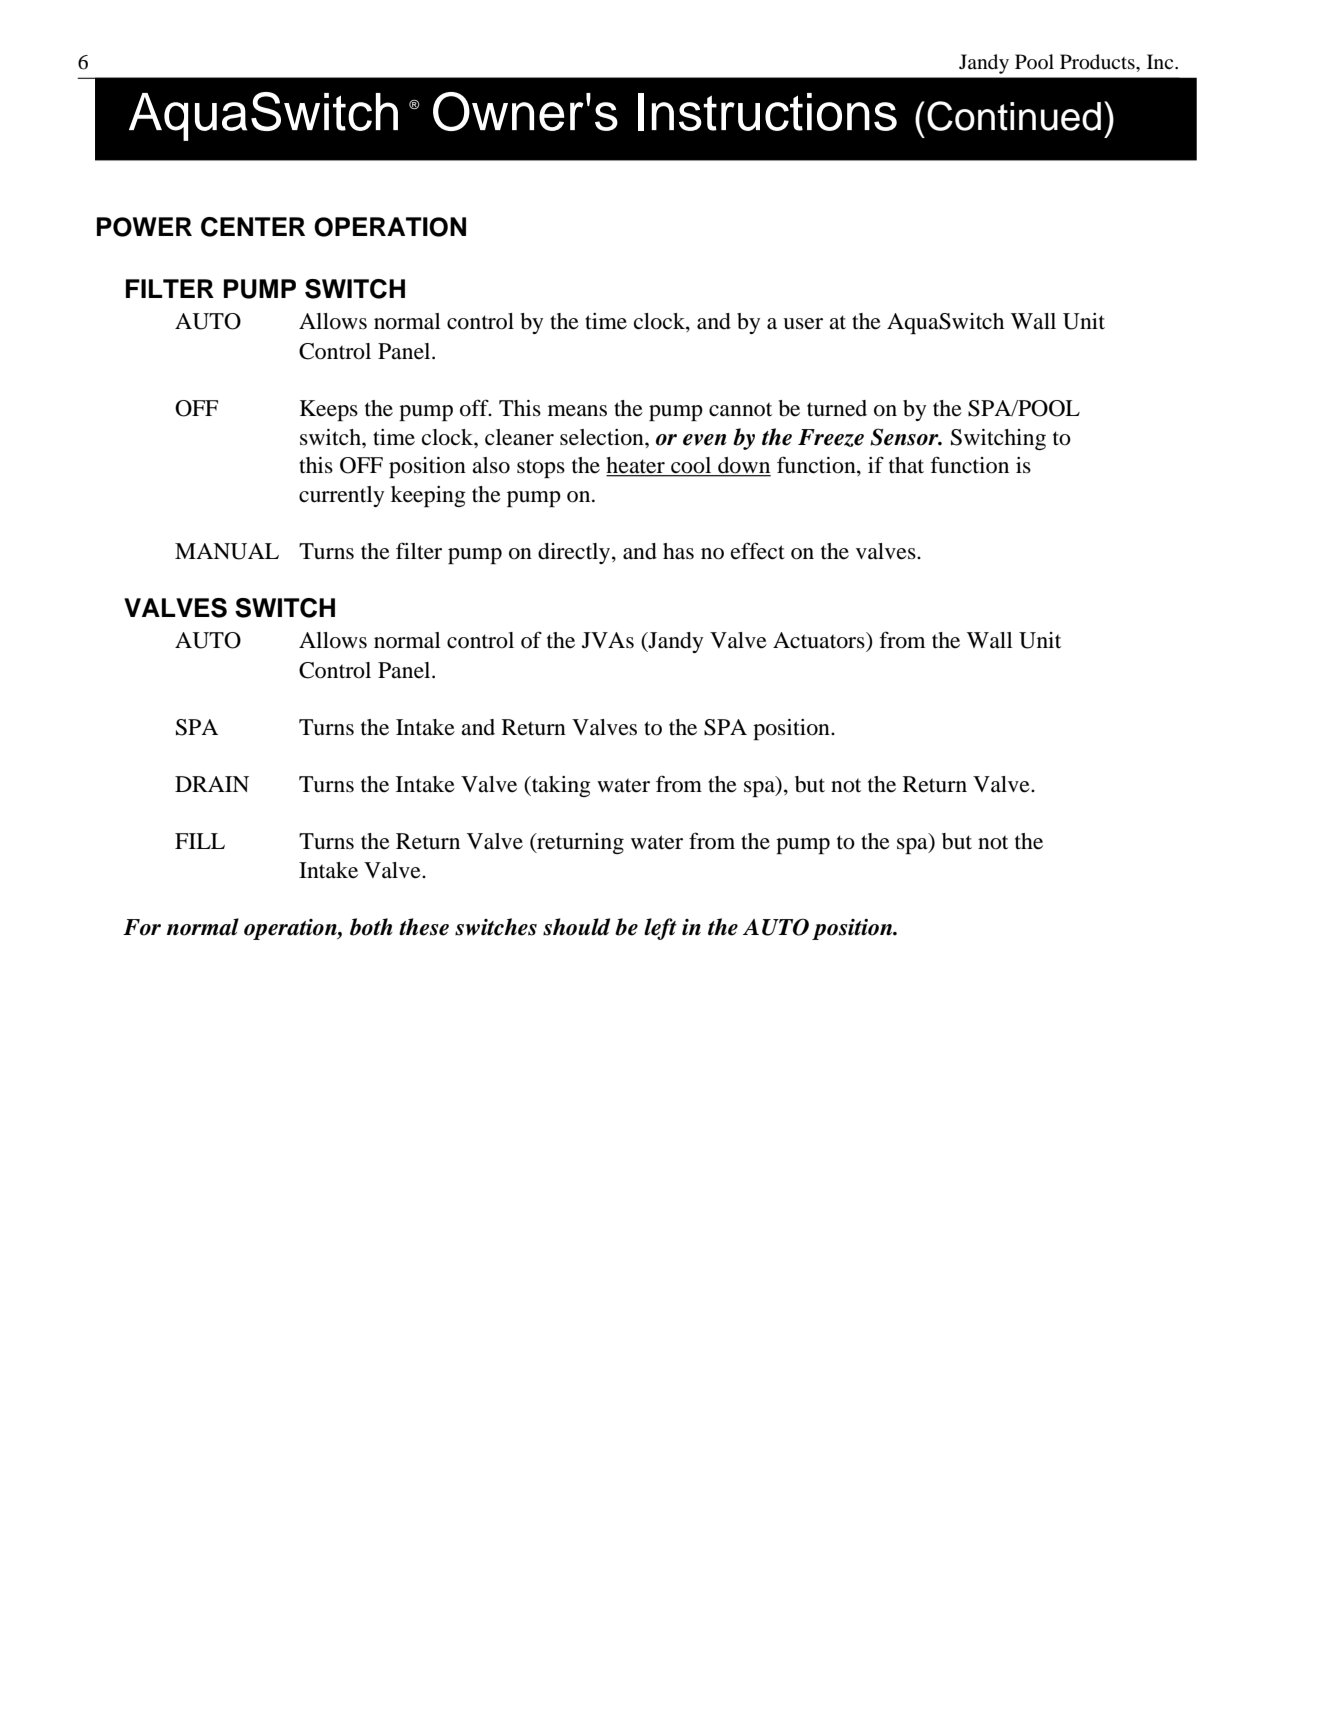  I want to click on Instructions, so click(767, 112).
